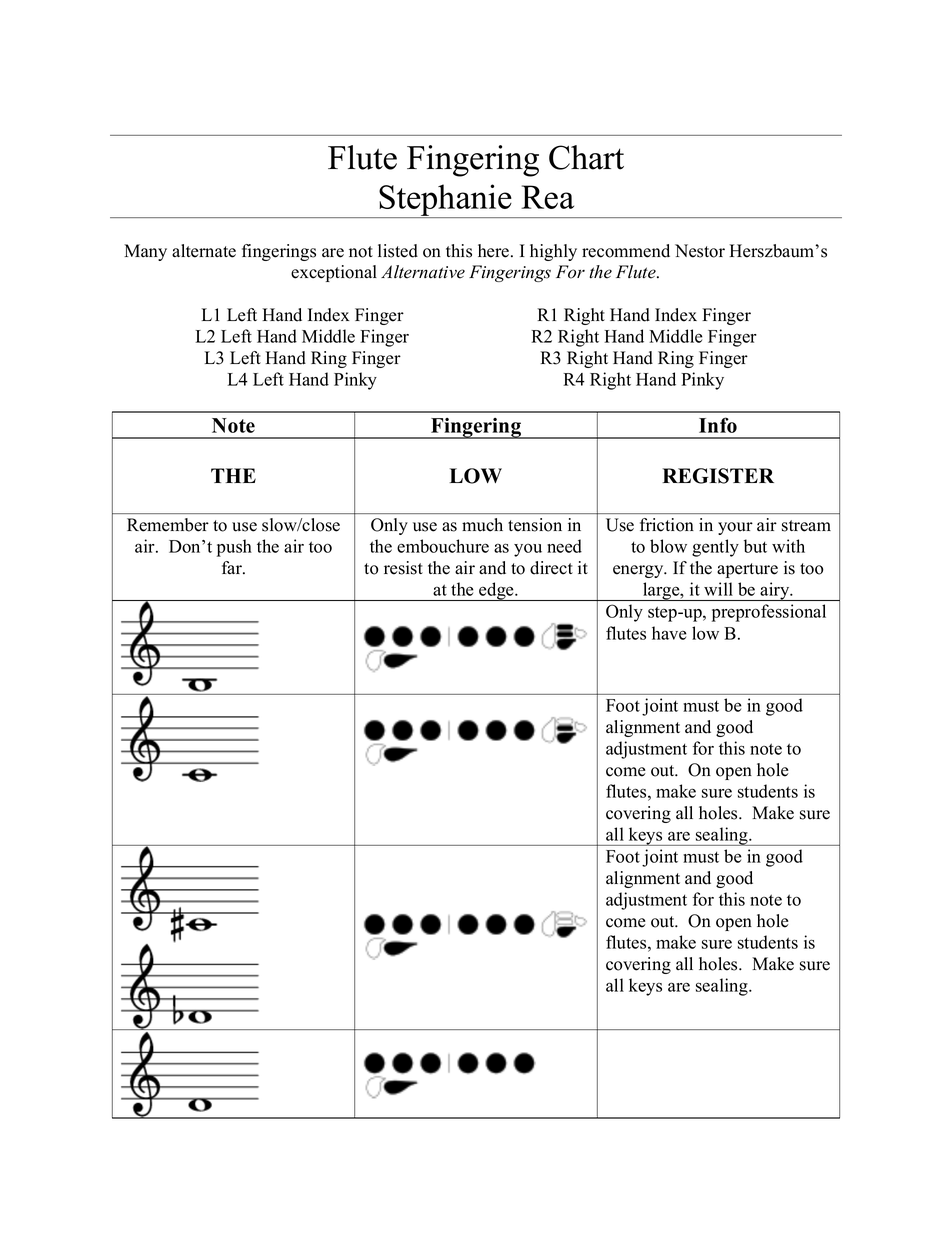 Image resolution: width=952 pixels, height=1233 pixels. What do you see at coordinates (423, 272) in the page?
I see `Alternative` at bounding box center [423, 272].
